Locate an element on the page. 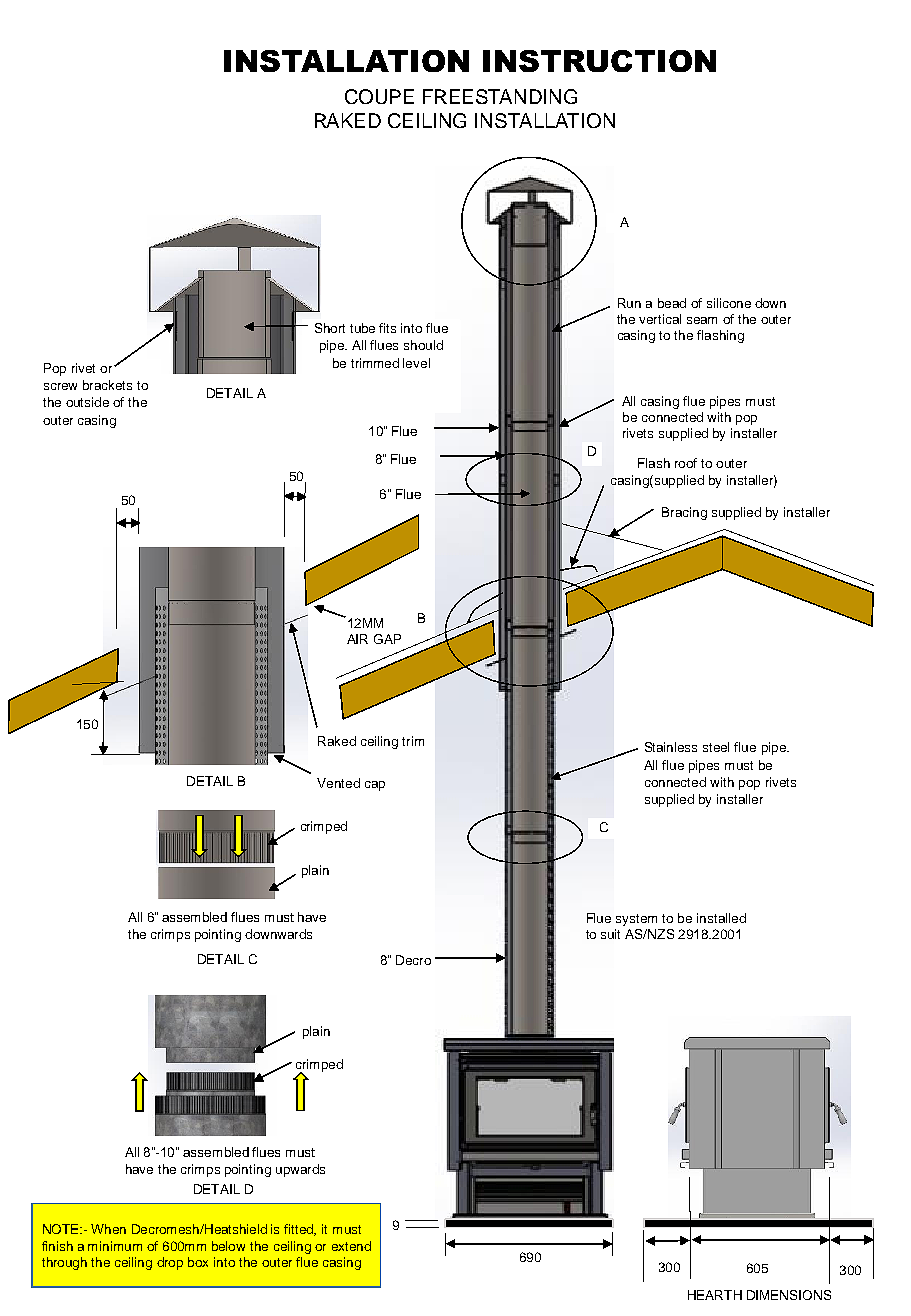 The image size is (911, 1316). COUPE is located at coordinates (379, 96).
